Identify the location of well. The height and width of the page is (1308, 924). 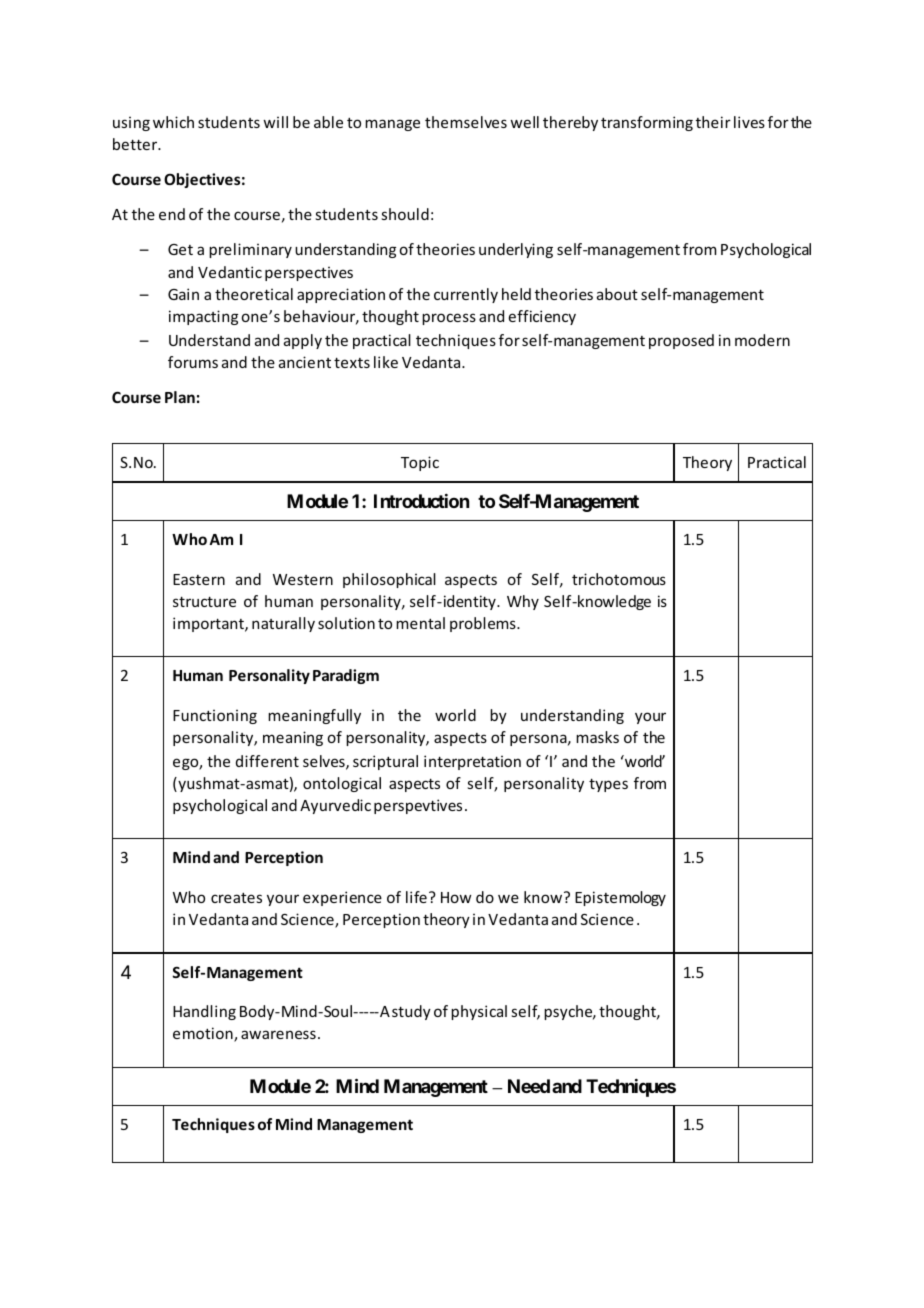
(524, 122).
